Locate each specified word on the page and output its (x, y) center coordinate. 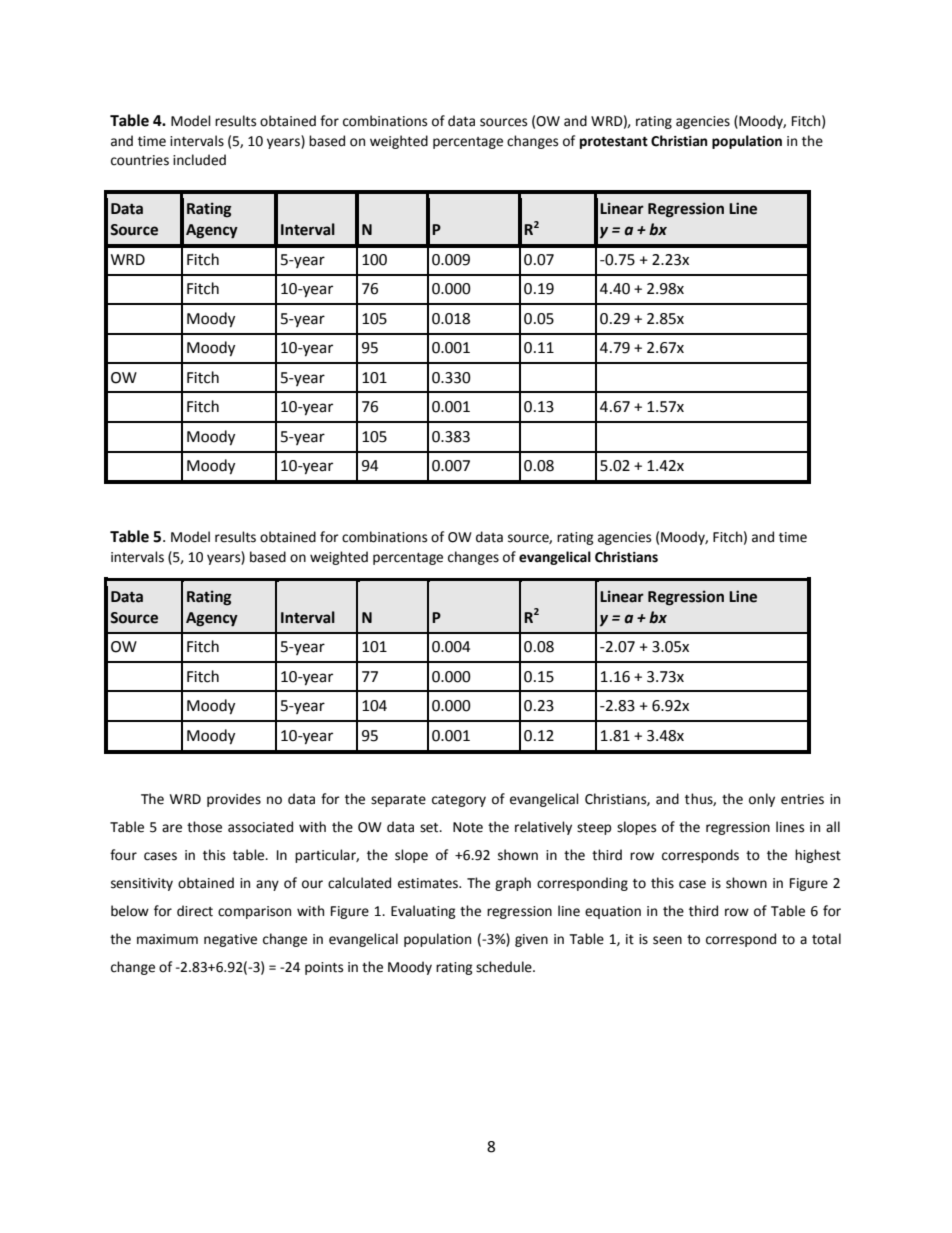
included (199, 160)
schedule (505, 967)
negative (230, 940)
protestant (614, 142)
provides (234, 800)
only (762, 800)
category (459, 801)
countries (140, 160)
